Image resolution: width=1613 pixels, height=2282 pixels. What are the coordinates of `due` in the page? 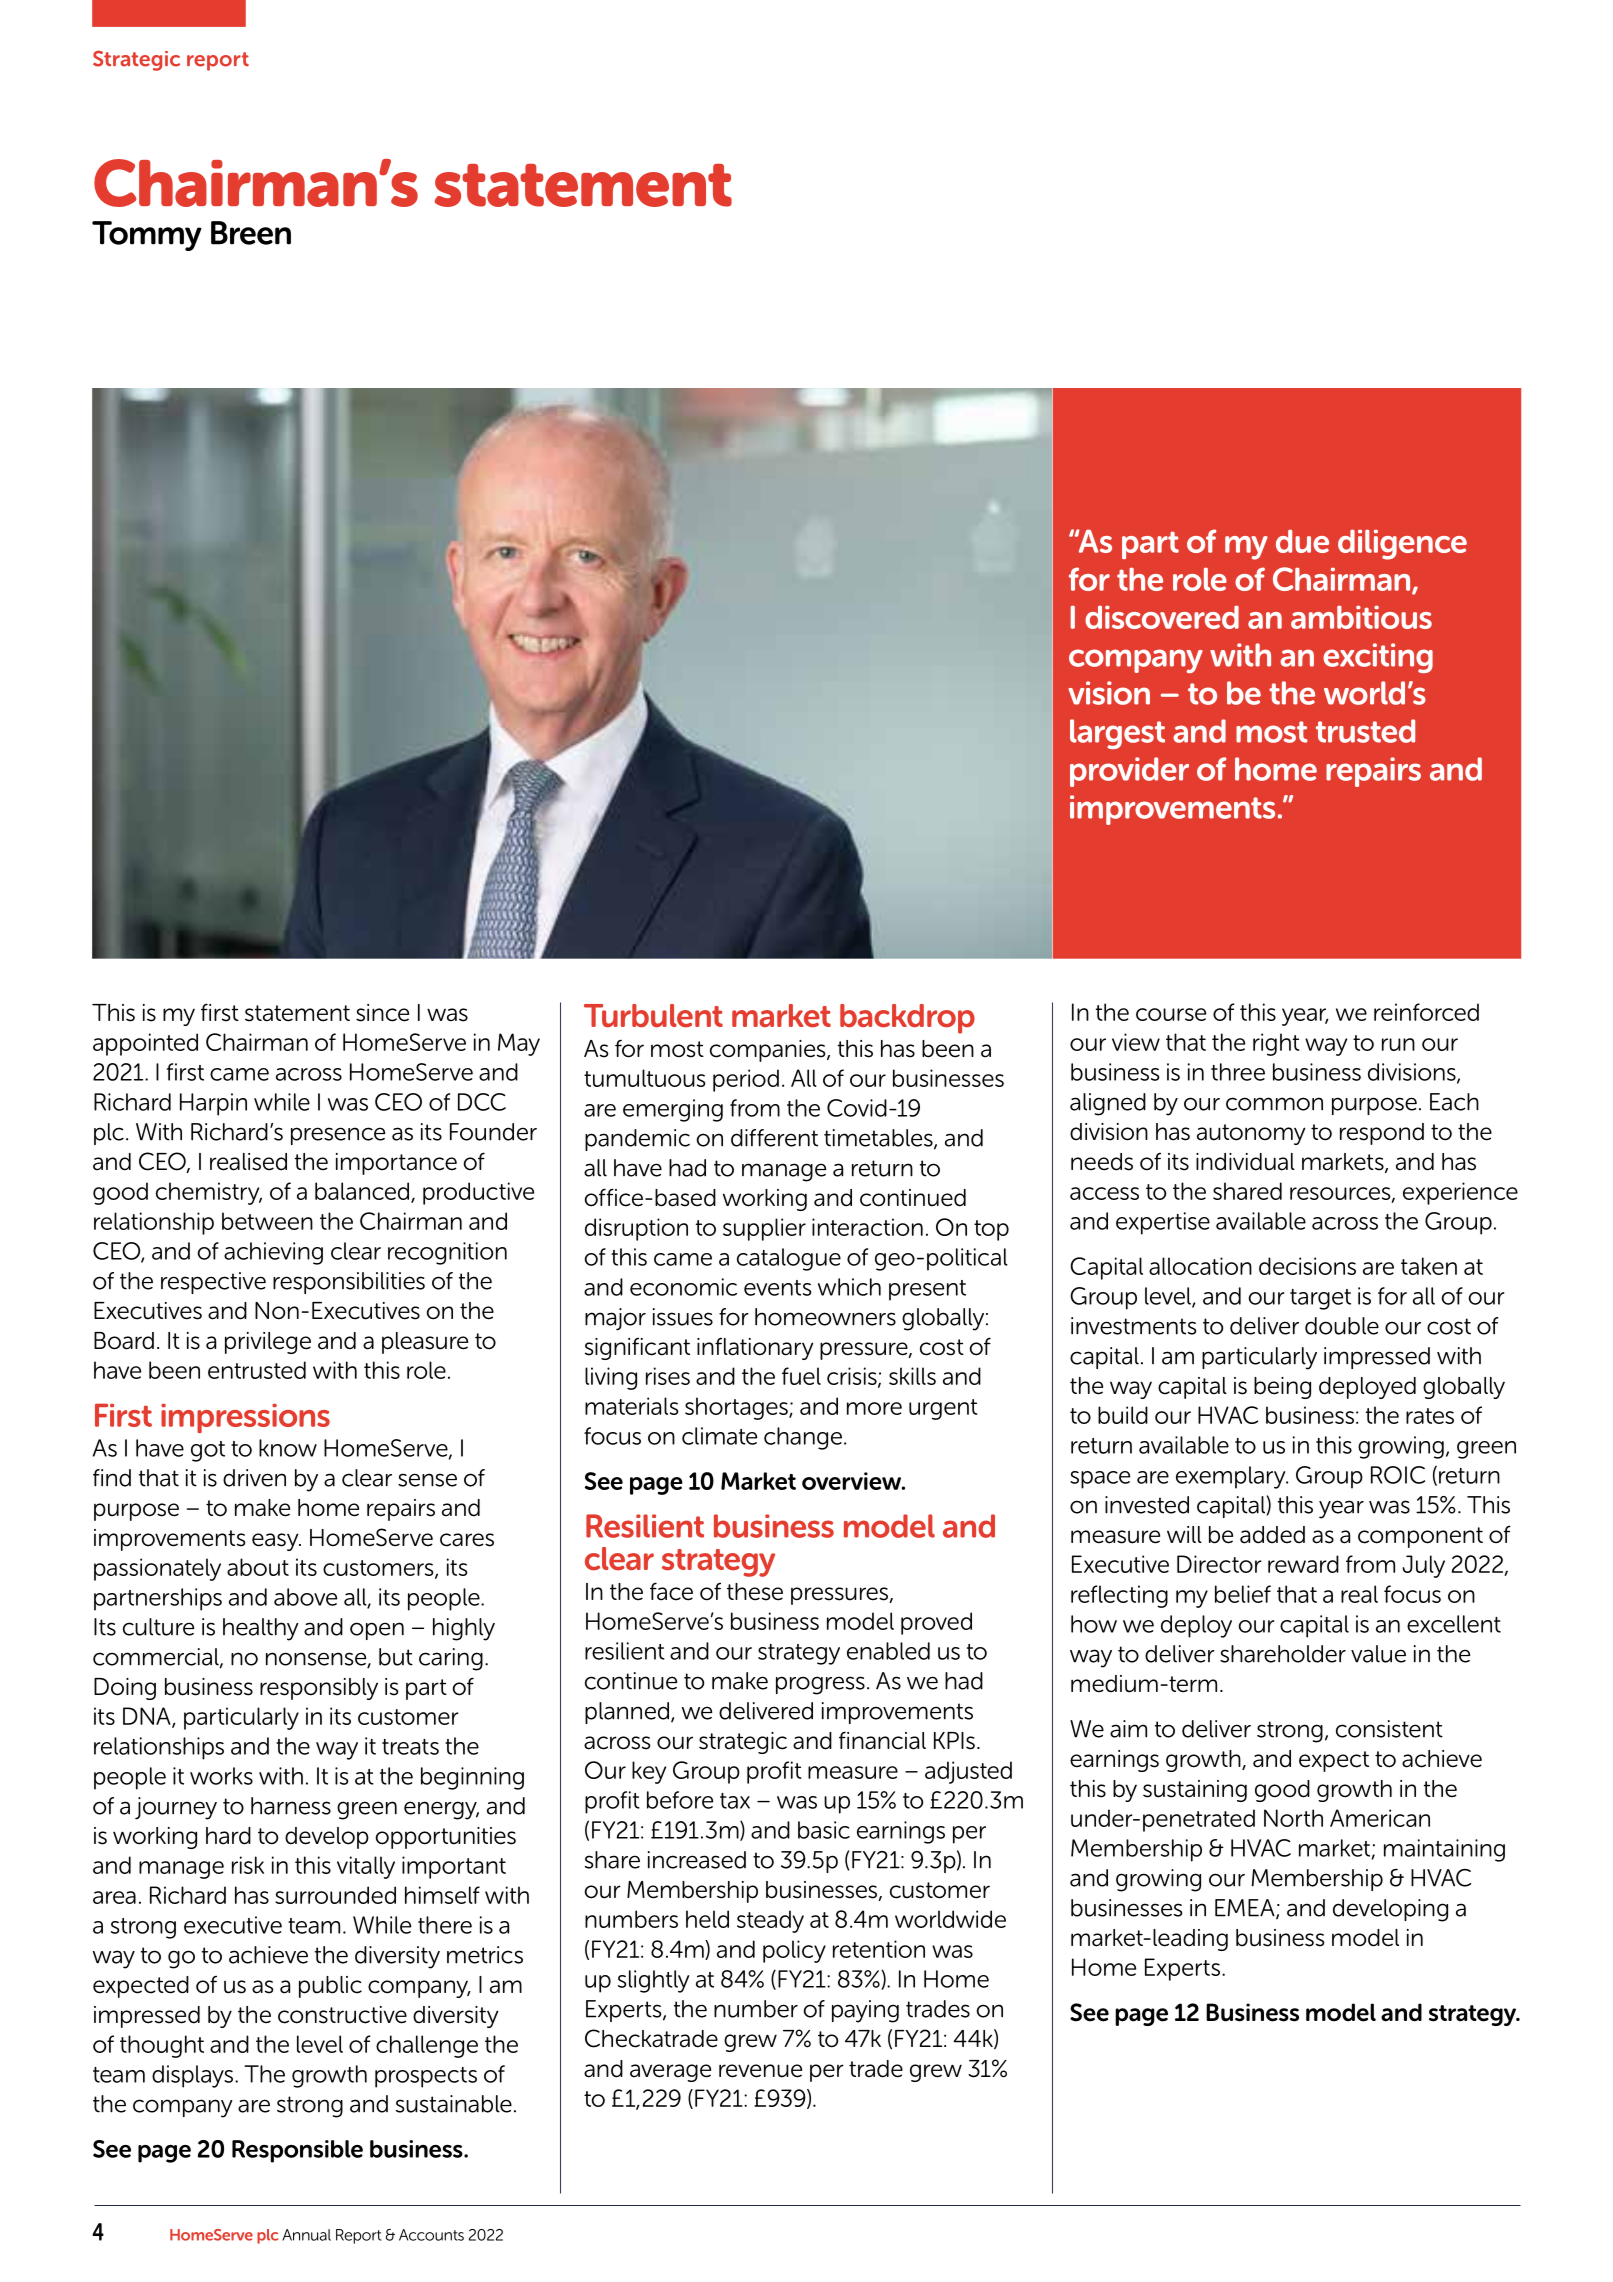 It's located at (1302, 541).
